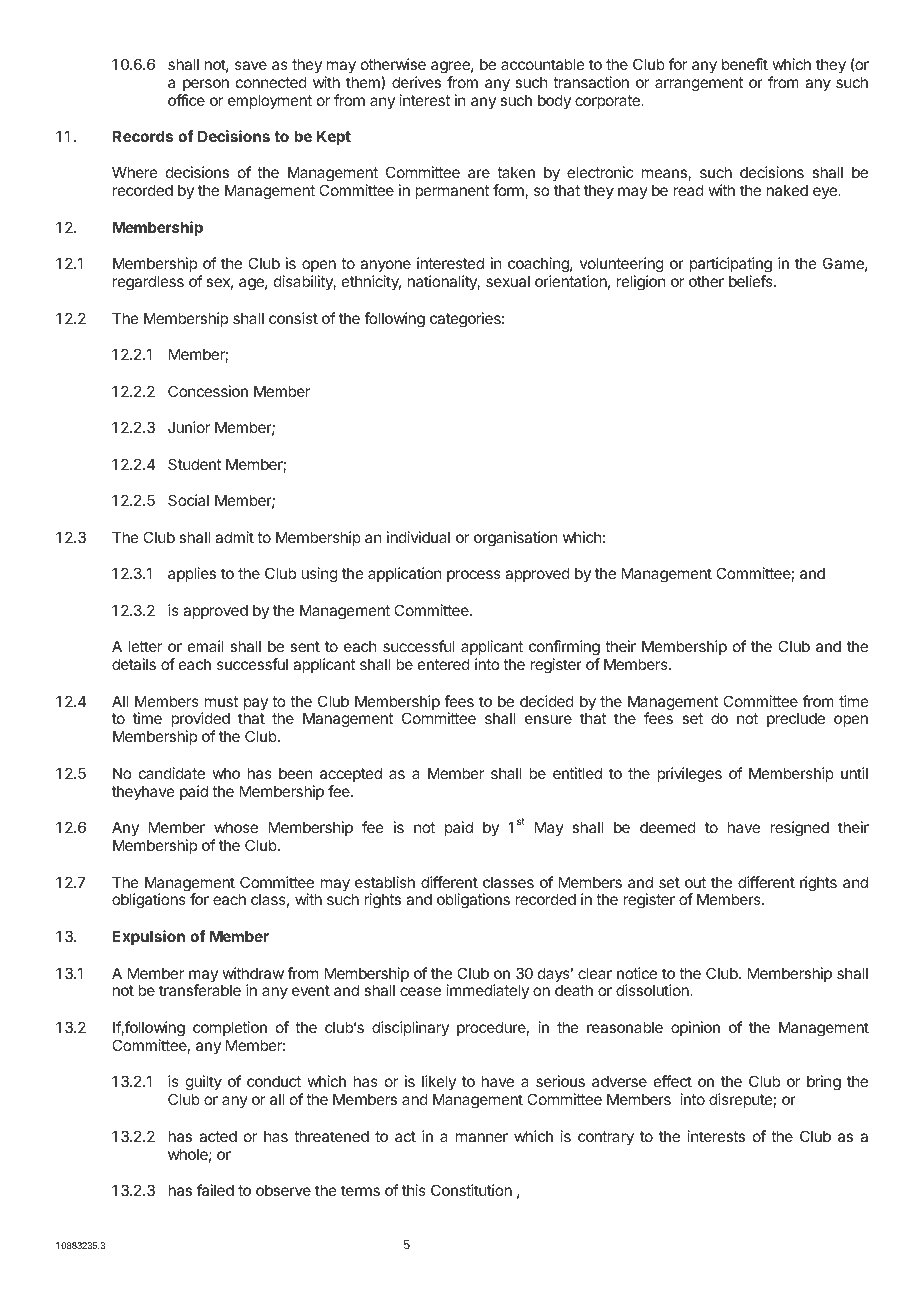  What do you see at coordinates (482, 1137) in the screenshot?
I see `manner` at bounding box center [482, 1137].
